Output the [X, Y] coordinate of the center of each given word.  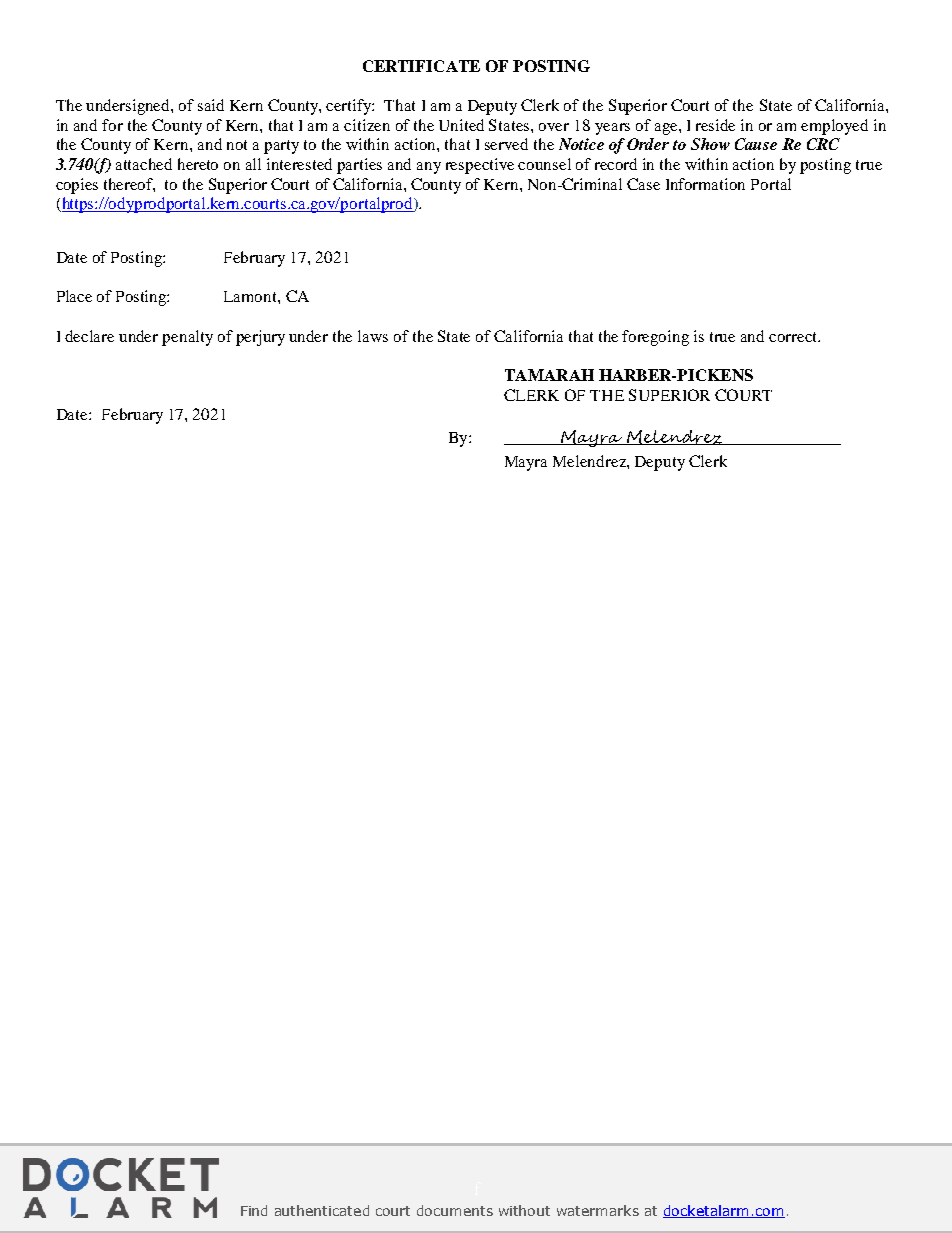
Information [705, 184]
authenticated [322, 1210]
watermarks [598, 1210]
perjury [260, 338]
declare [89, 336]
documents [455, 1210]
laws [373, 336]
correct [794, 337]
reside [715, 125]
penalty [187, 338]
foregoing [655, 338]
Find [254, 1210]
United [461, 125]
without [524, 1210]
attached [144, 164]
